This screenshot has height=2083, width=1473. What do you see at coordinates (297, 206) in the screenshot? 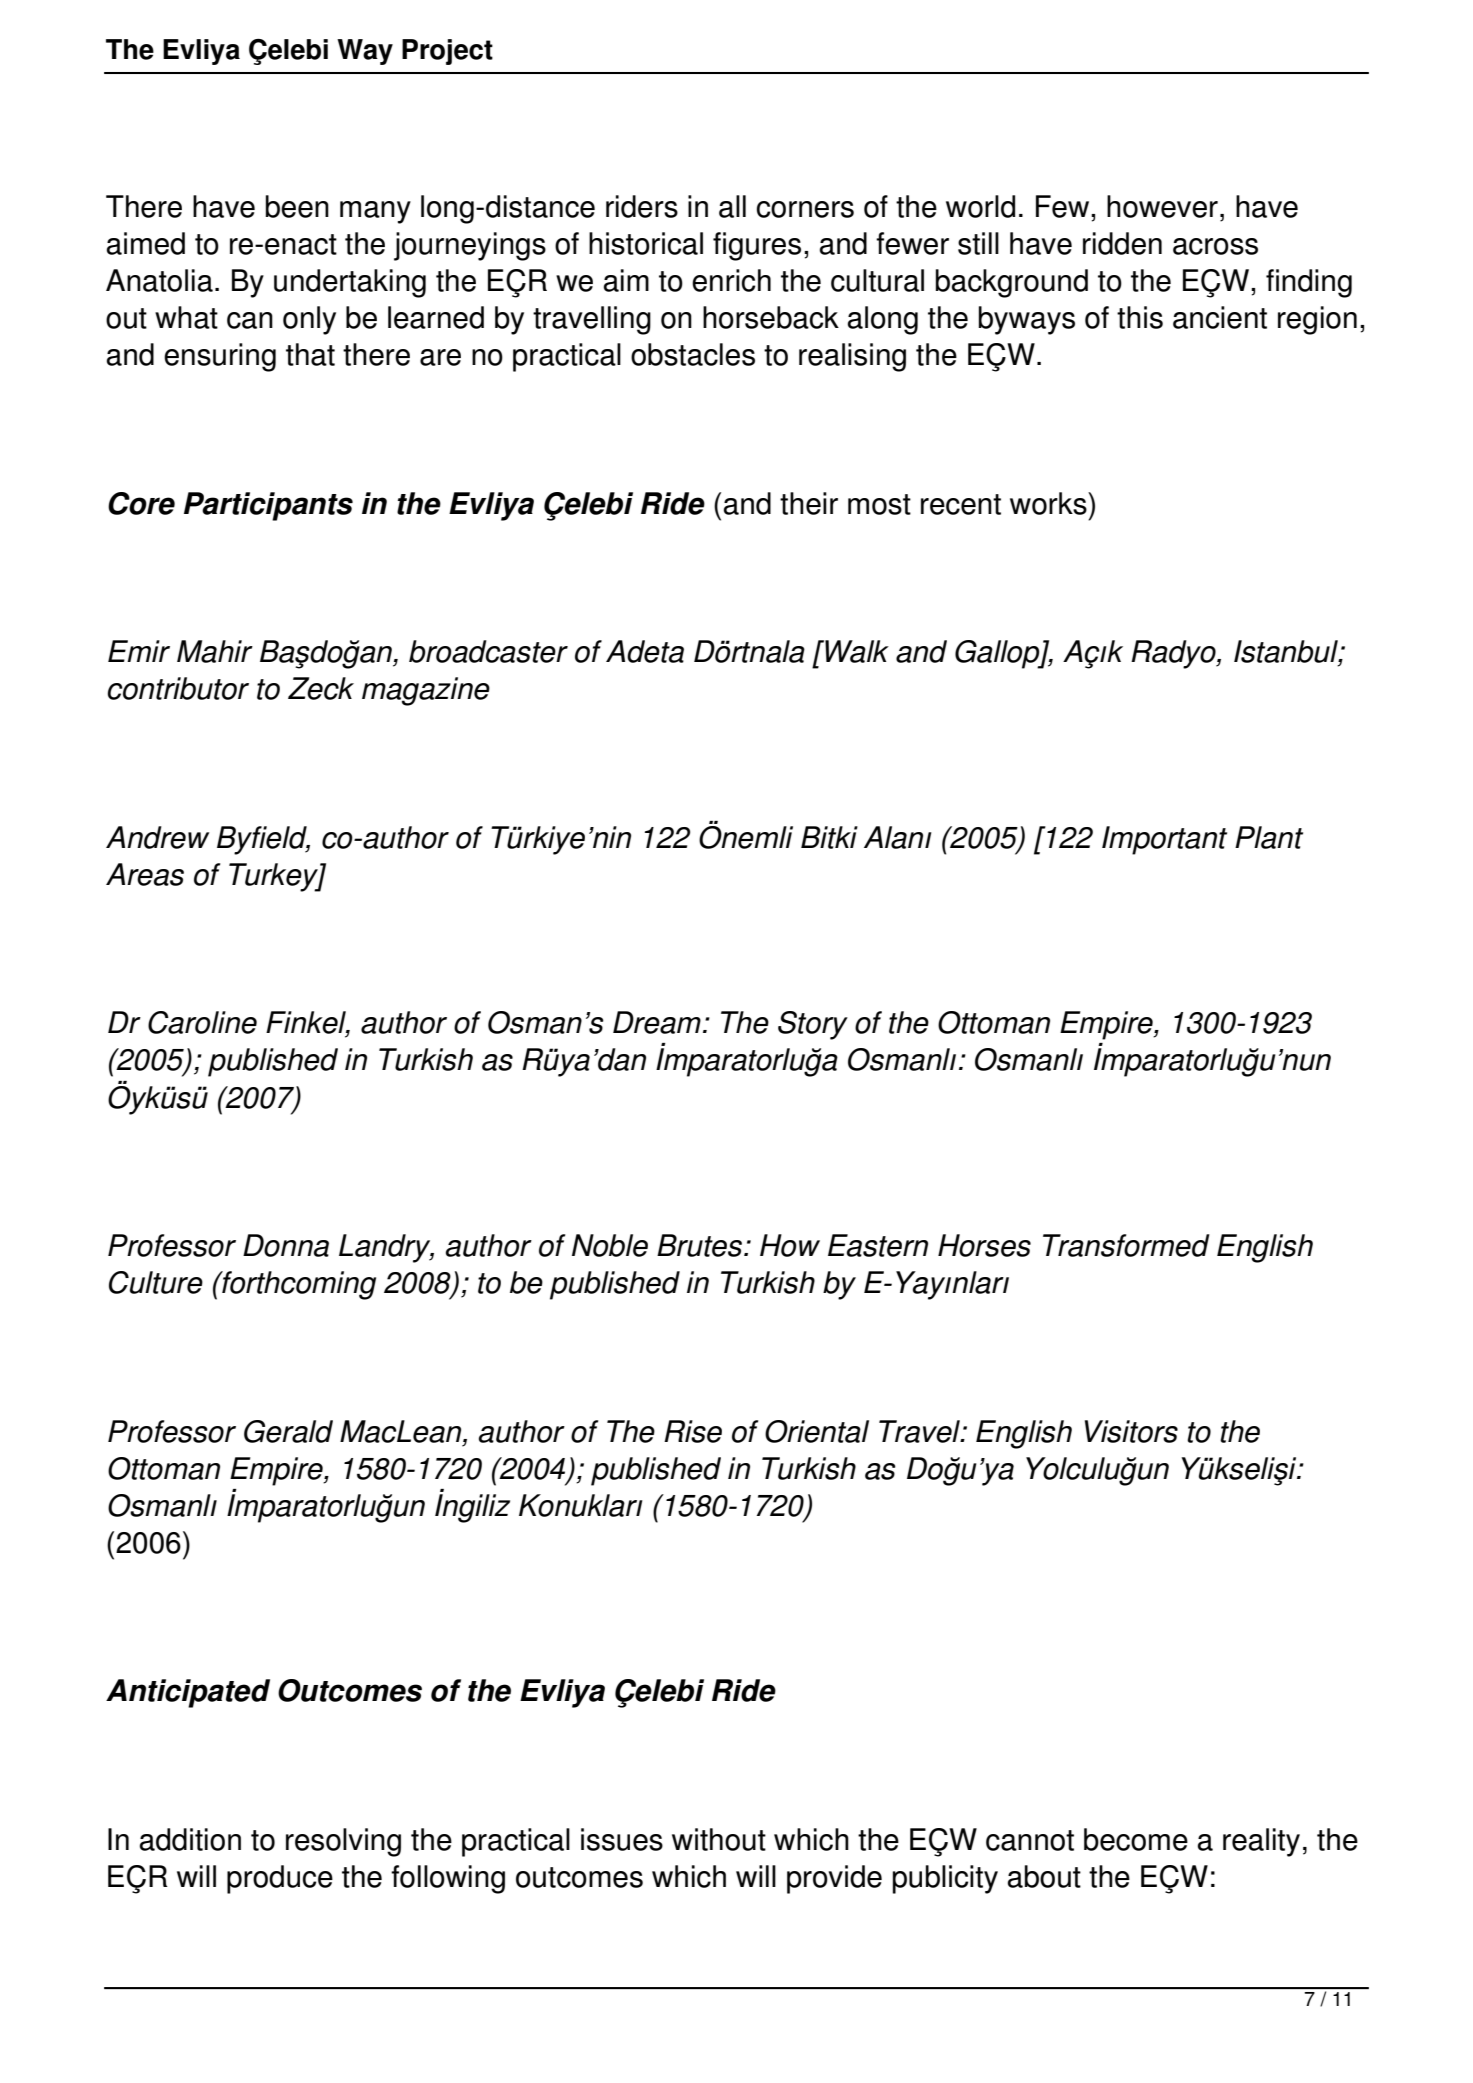
I see `been` at bounding box center [297, 206].
